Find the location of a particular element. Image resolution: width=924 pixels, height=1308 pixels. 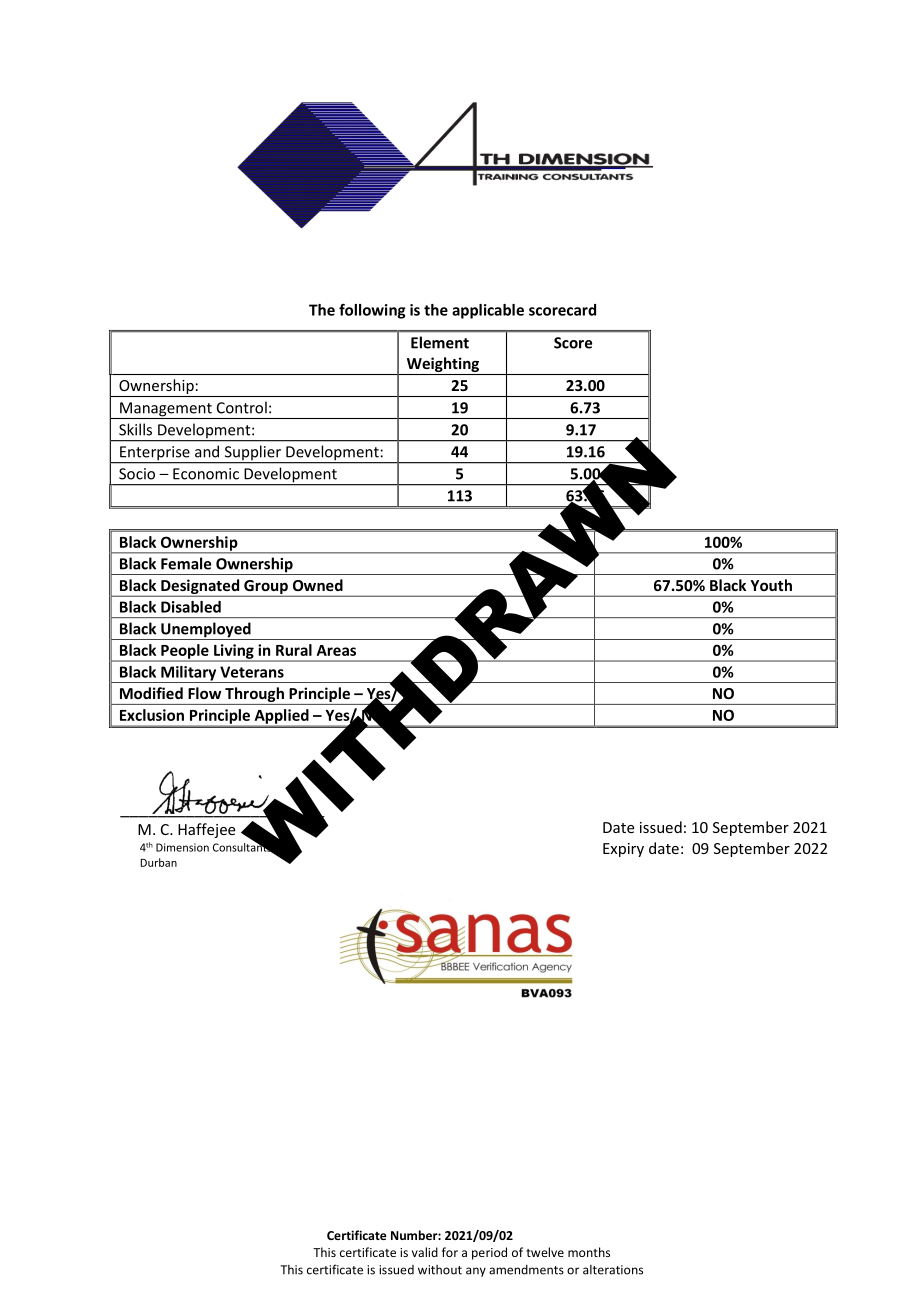

months is located at coordinates (589, 1252).
